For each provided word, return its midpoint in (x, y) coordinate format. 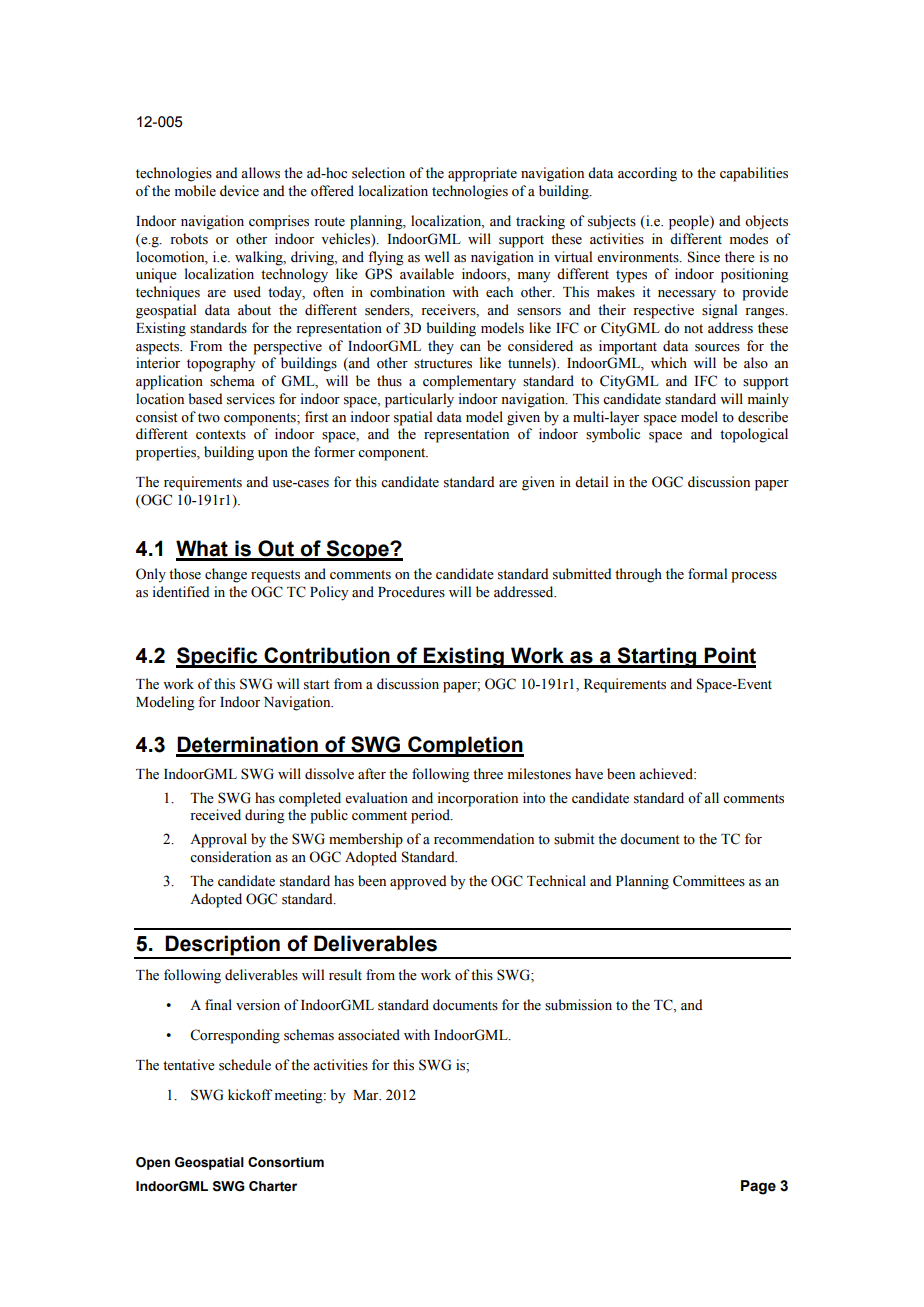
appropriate (482, 174)
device (239, 191)
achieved (667, 774)
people (690, 222)
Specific (218, 657)
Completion (465, 746)
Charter (273, 1186)
